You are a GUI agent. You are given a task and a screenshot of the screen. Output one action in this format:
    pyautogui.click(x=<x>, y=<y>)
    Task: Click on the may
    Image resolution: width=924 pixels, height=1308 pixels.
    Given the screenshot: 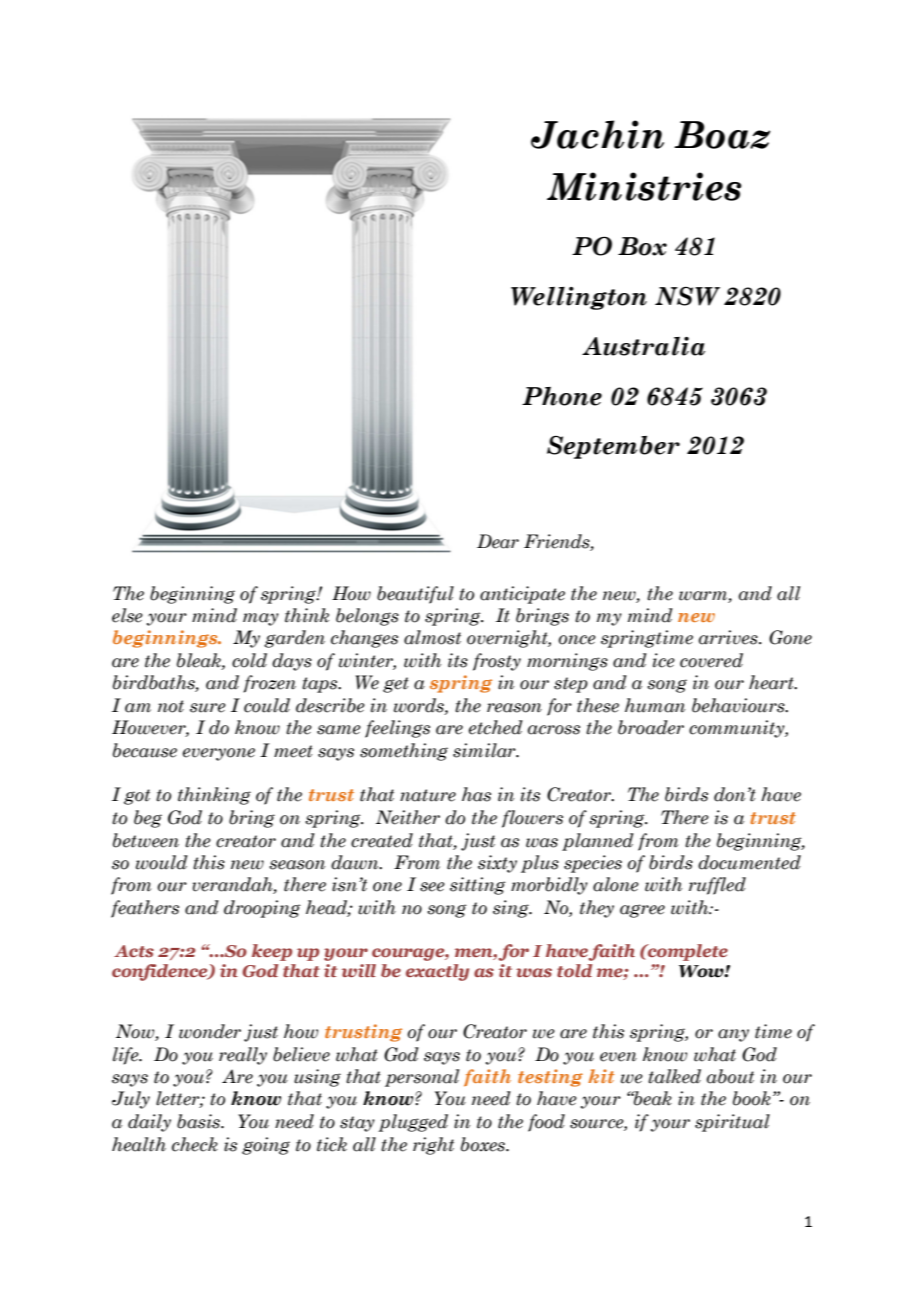 What is the action you would take?
    pyautogui.click(x=261, y=619)
